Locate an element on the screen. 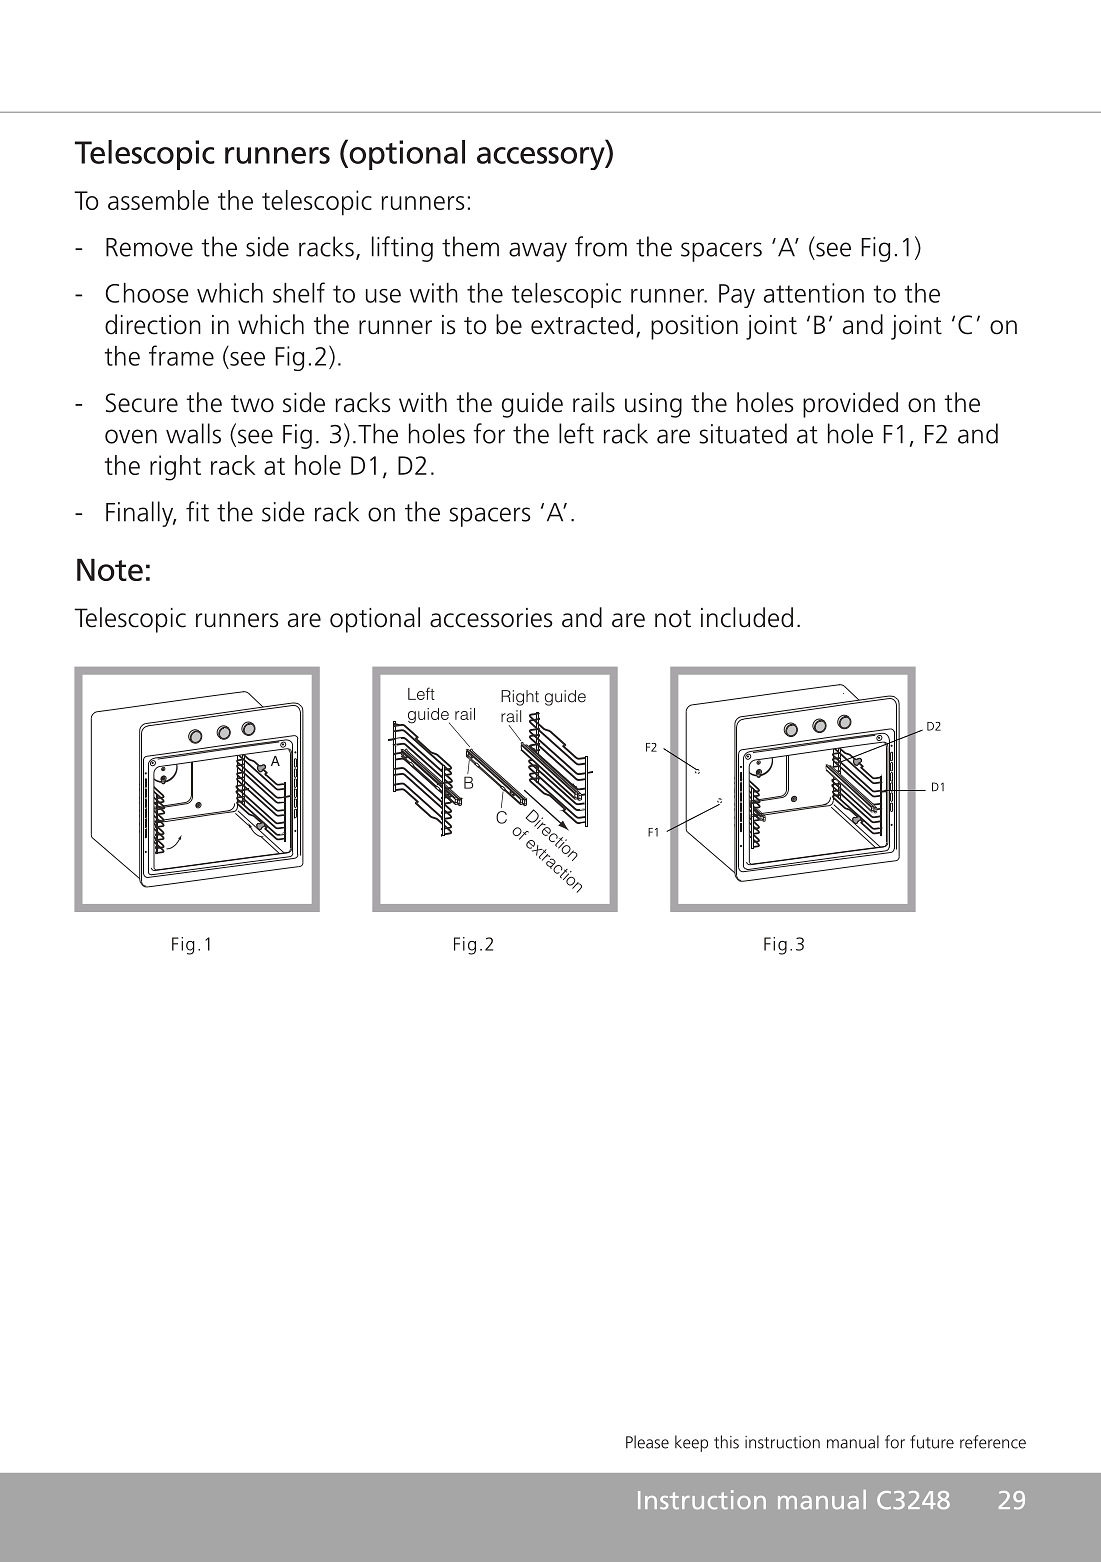  Note is located at coordinates (110, 570).
